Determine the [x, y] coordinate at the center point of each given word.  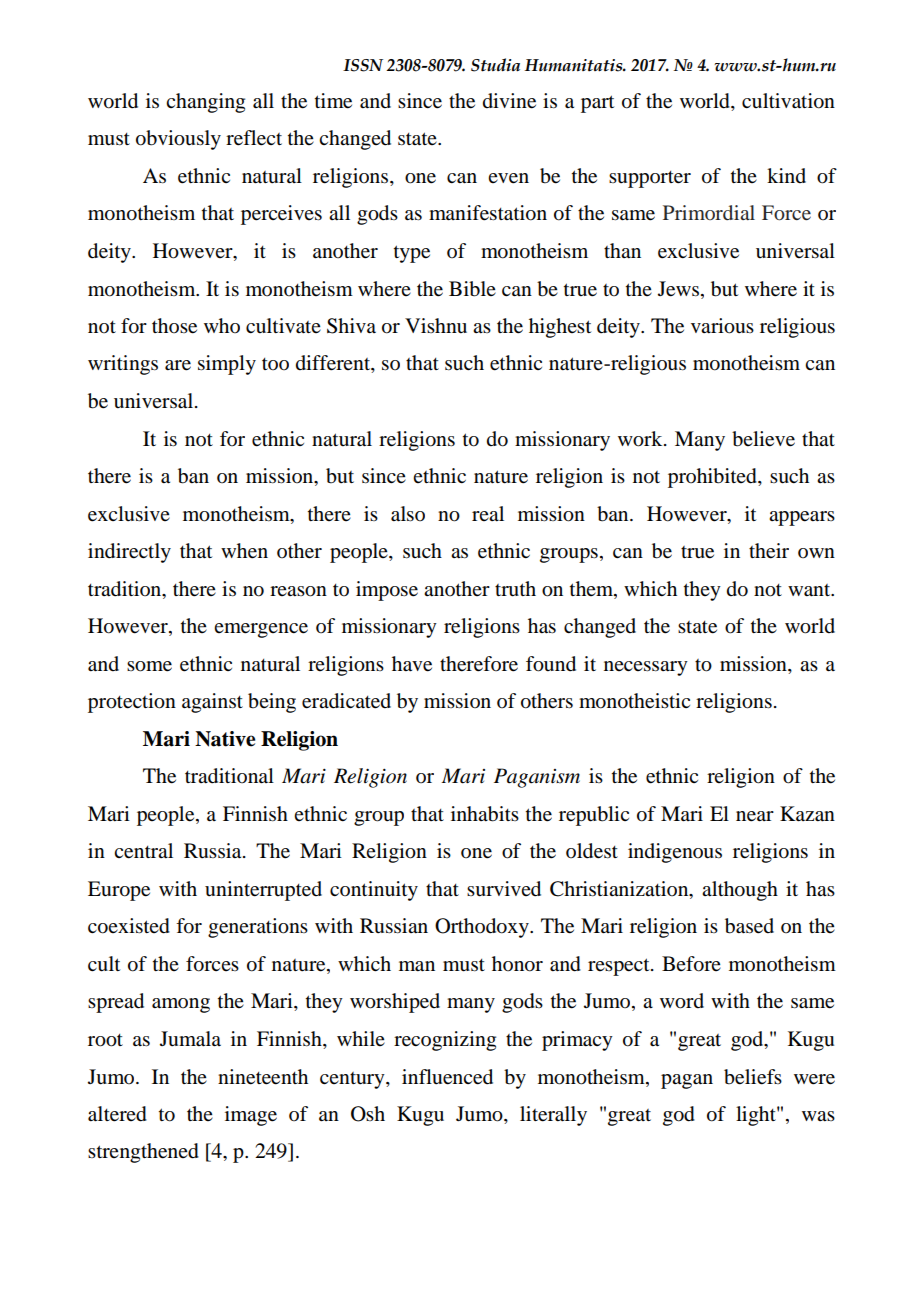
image [251, 1116]
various [722, 326]
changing [205, 103]
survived [504, 889]
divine [509, 101]
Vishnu [436, 325]
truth [515, 589]
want [810, 590]
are [178, 365]
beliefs [753, 1077]
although [740, 891]
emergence [261, 630]
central [143, 851]
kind [786, 175]
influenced [447, 1077]
